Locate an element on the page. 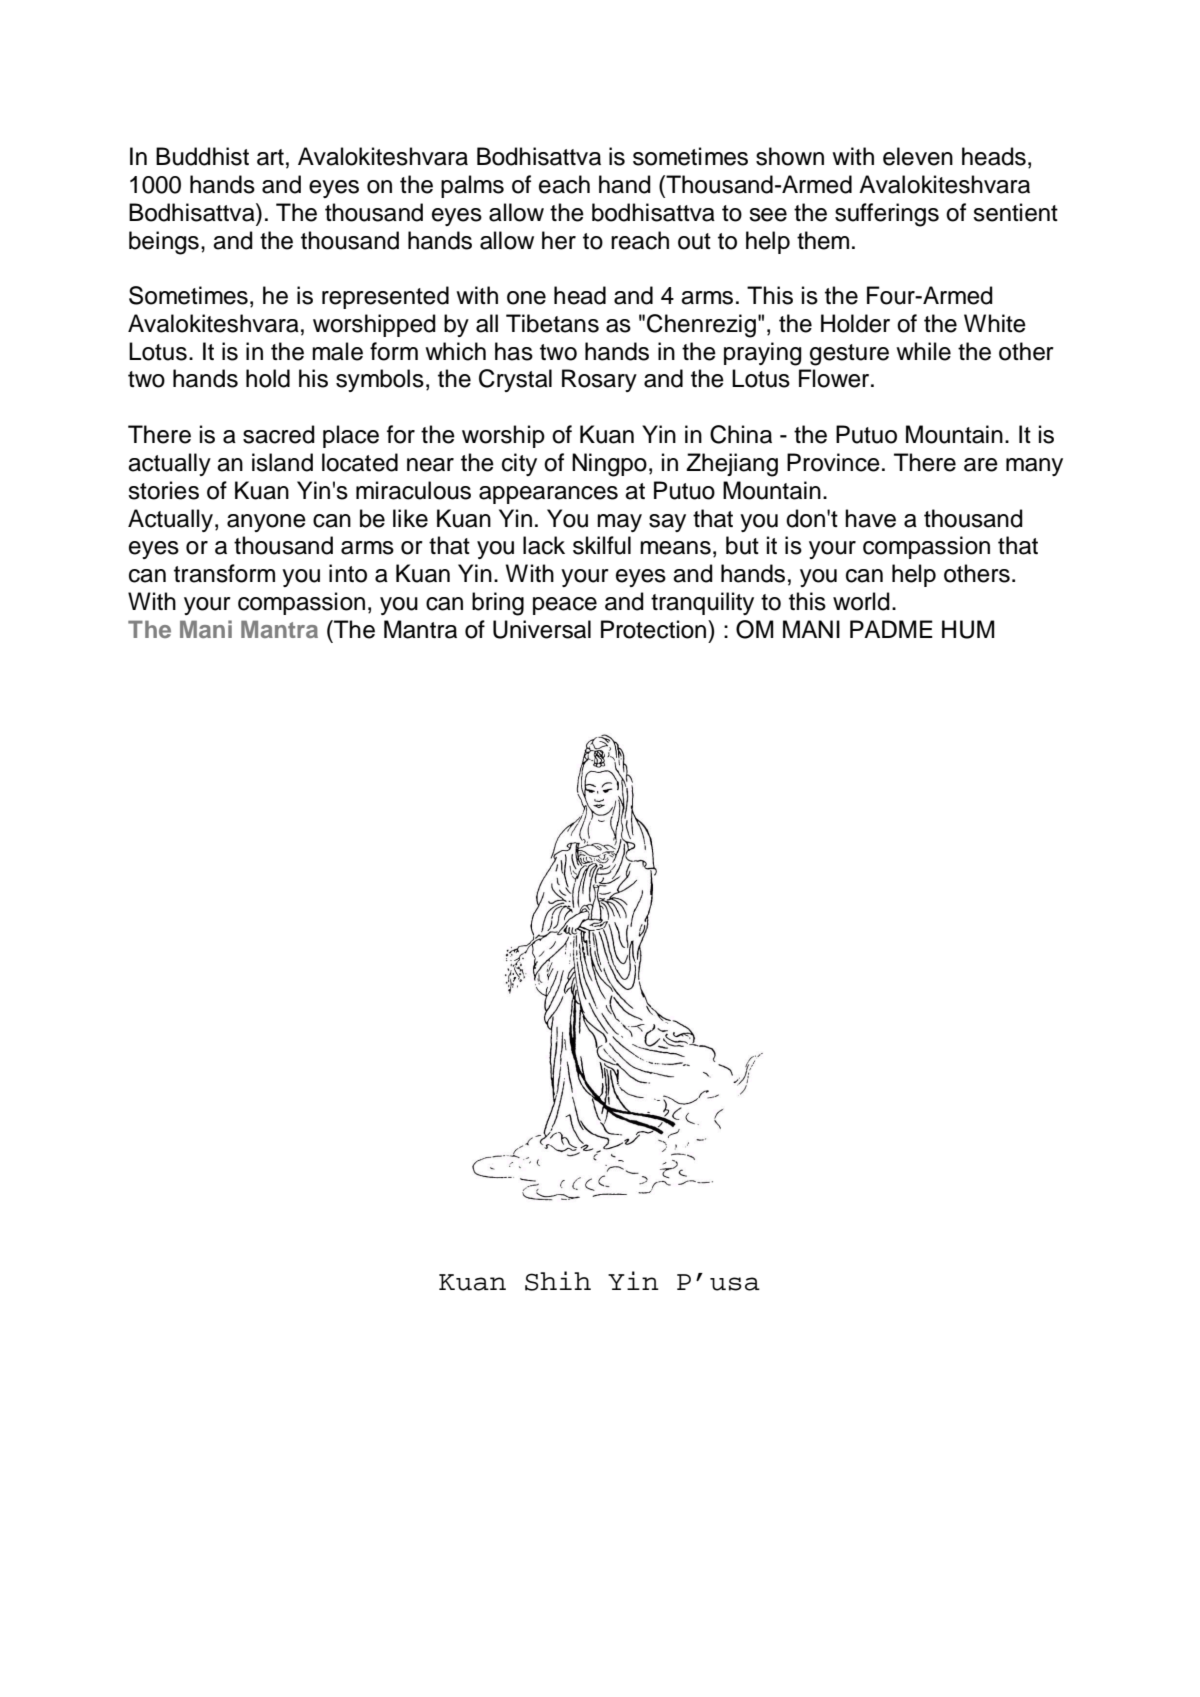  art is located at coordinates (270, 157).
